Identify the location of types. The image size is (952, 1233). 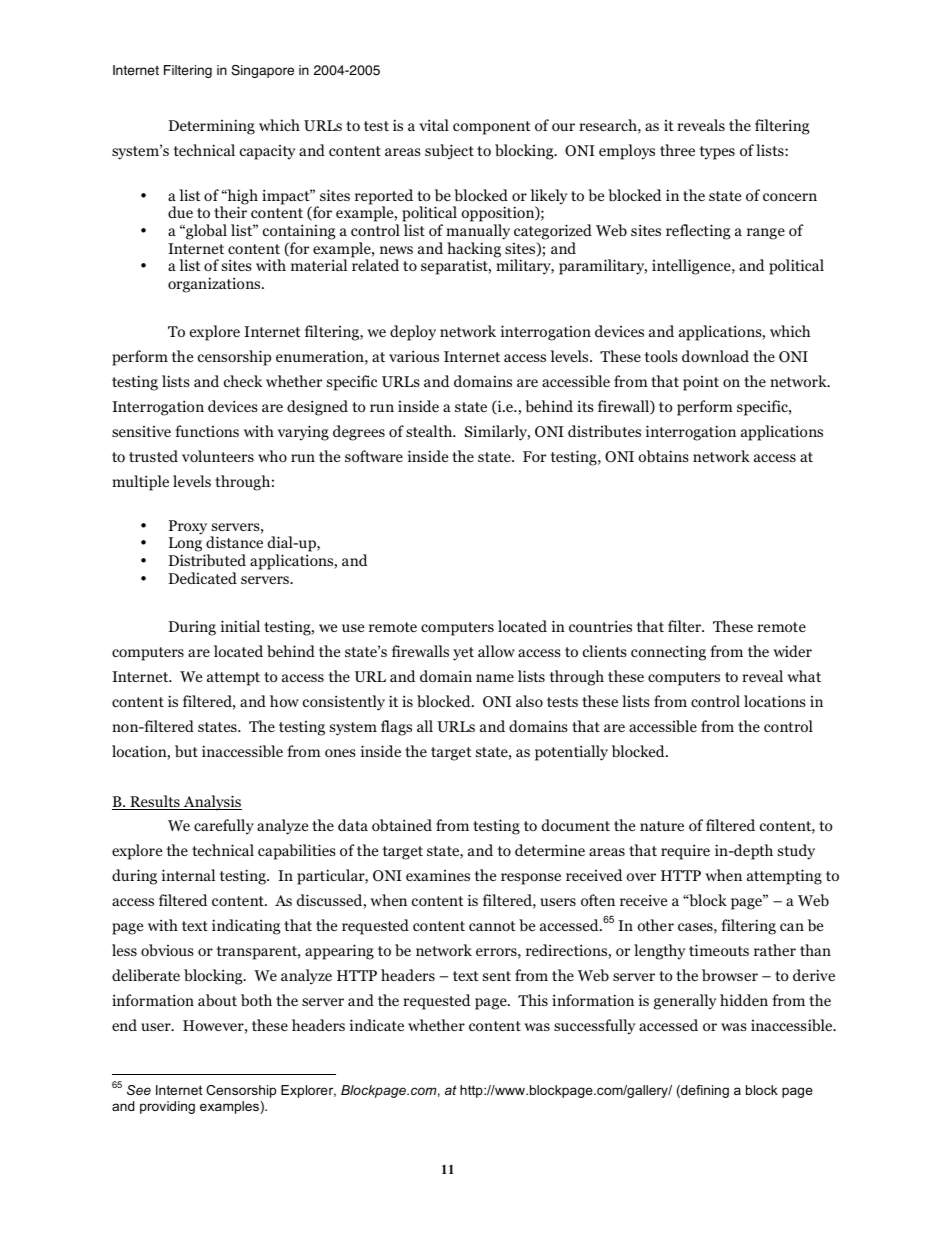
(717, 153).
